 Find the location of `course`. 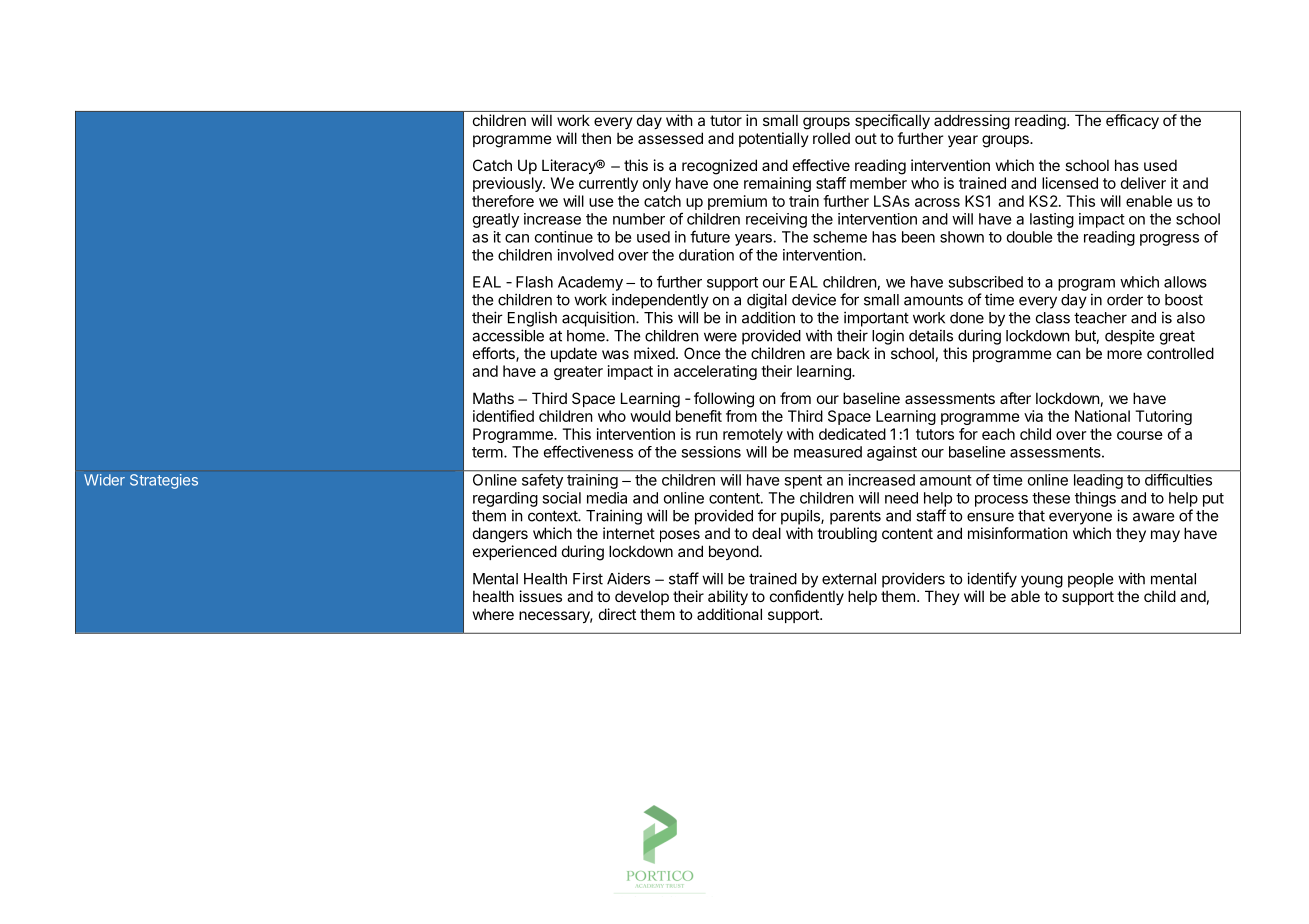

course is located at coordinates (1140, 435).
